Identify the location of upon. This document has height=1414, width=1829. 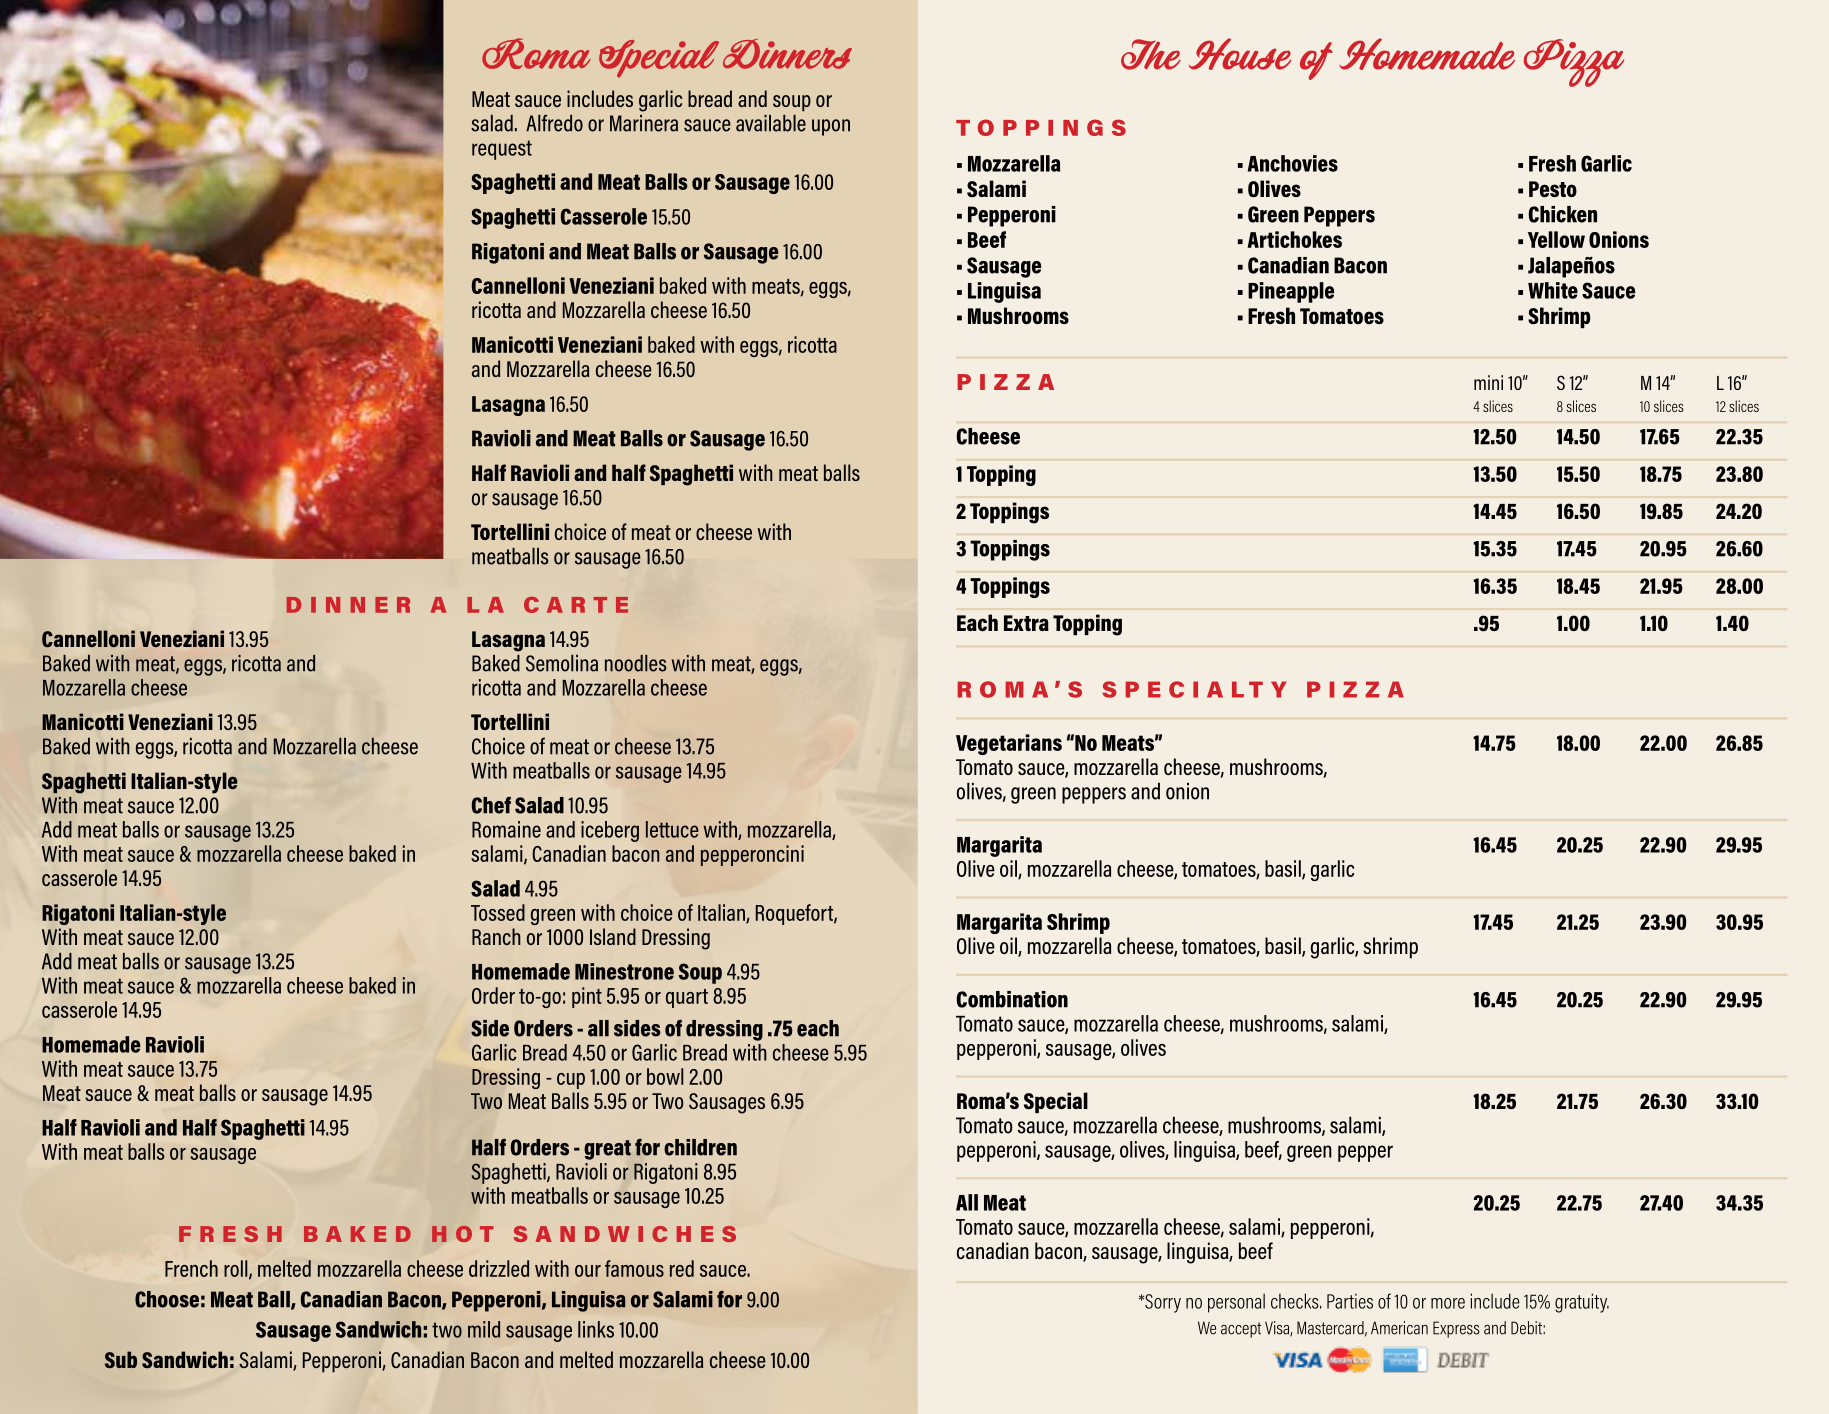
(831, 127).
